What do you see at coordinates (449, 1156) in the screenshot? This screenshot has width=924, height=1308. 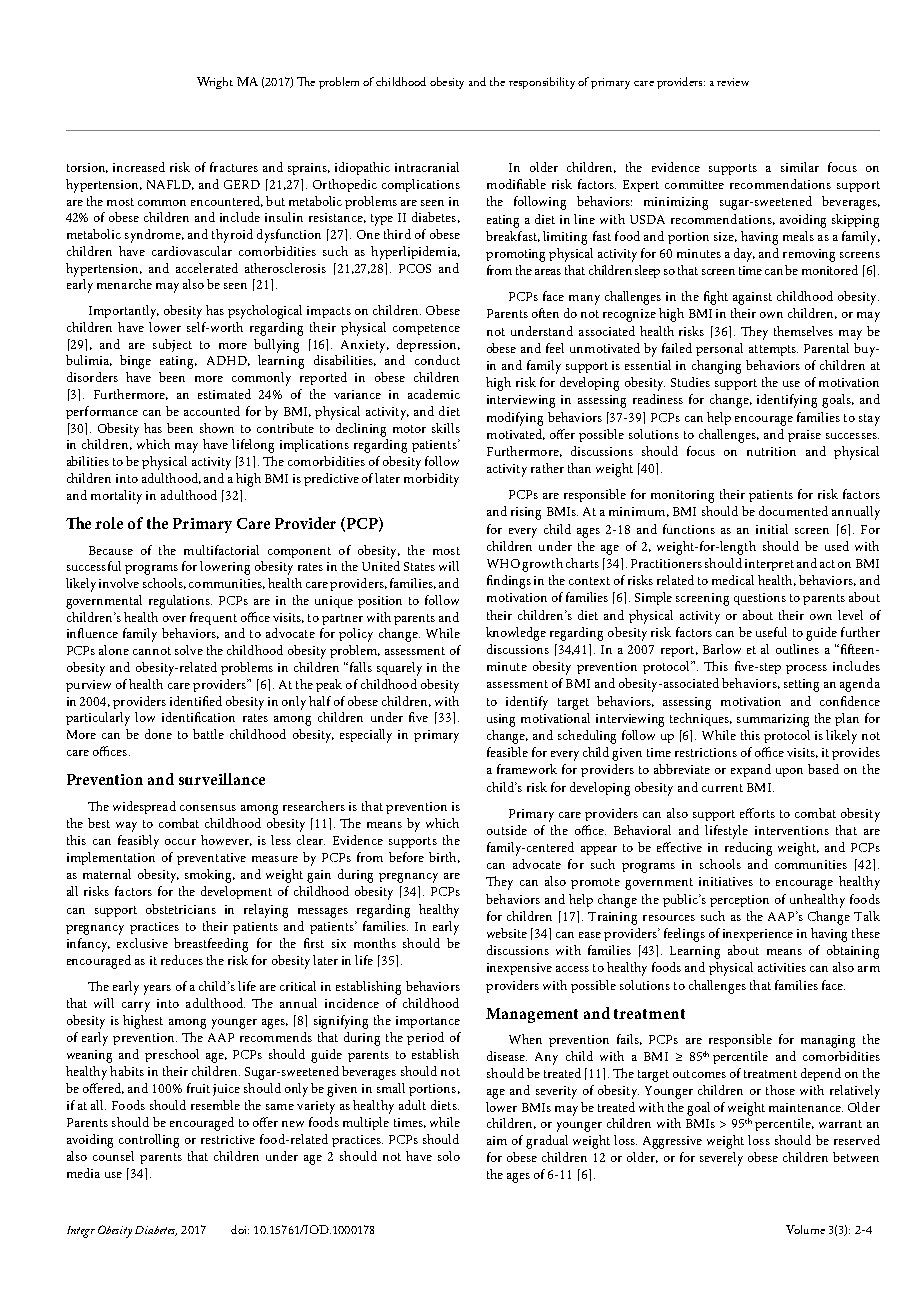 I see `solo` at bounding box center [449, 1156].
